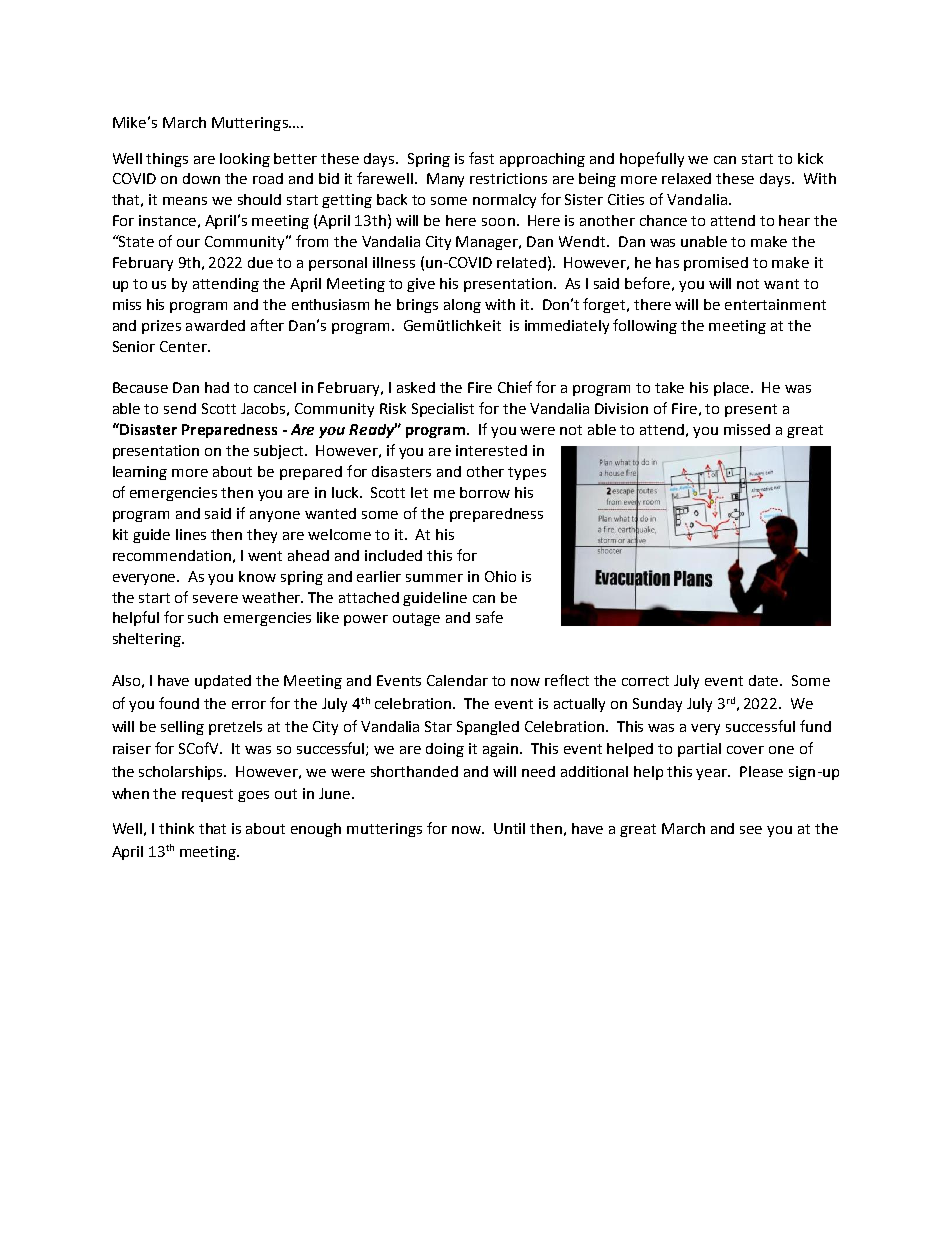 Image resolution: width=952 pixels, height=1233 pixels. Describe the element at coordinates (621, 408) in the screenshot. I see `Division` at that location.
